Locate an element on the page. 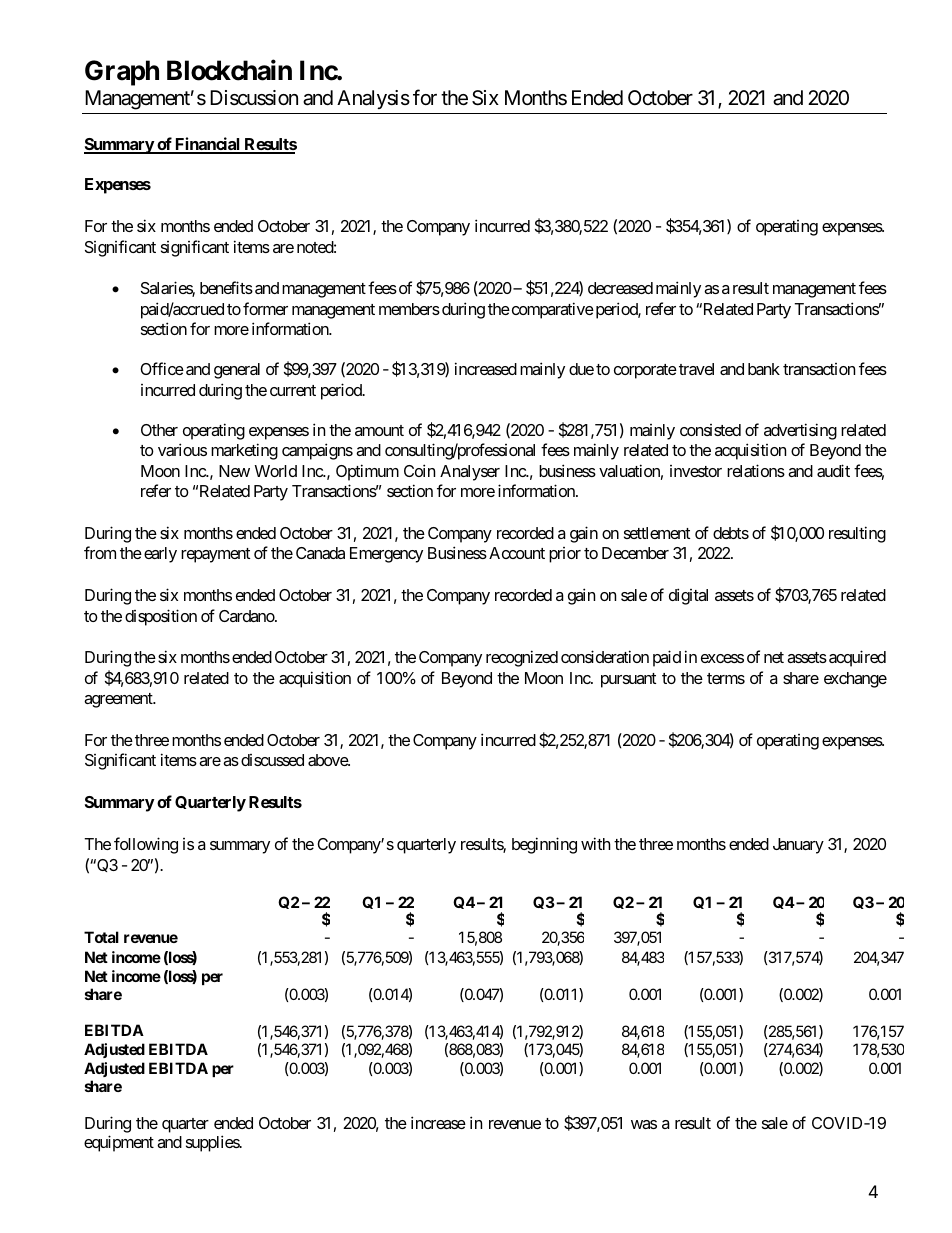 The image size is (952, 1233). digital is located at coordinates (688, 596).
